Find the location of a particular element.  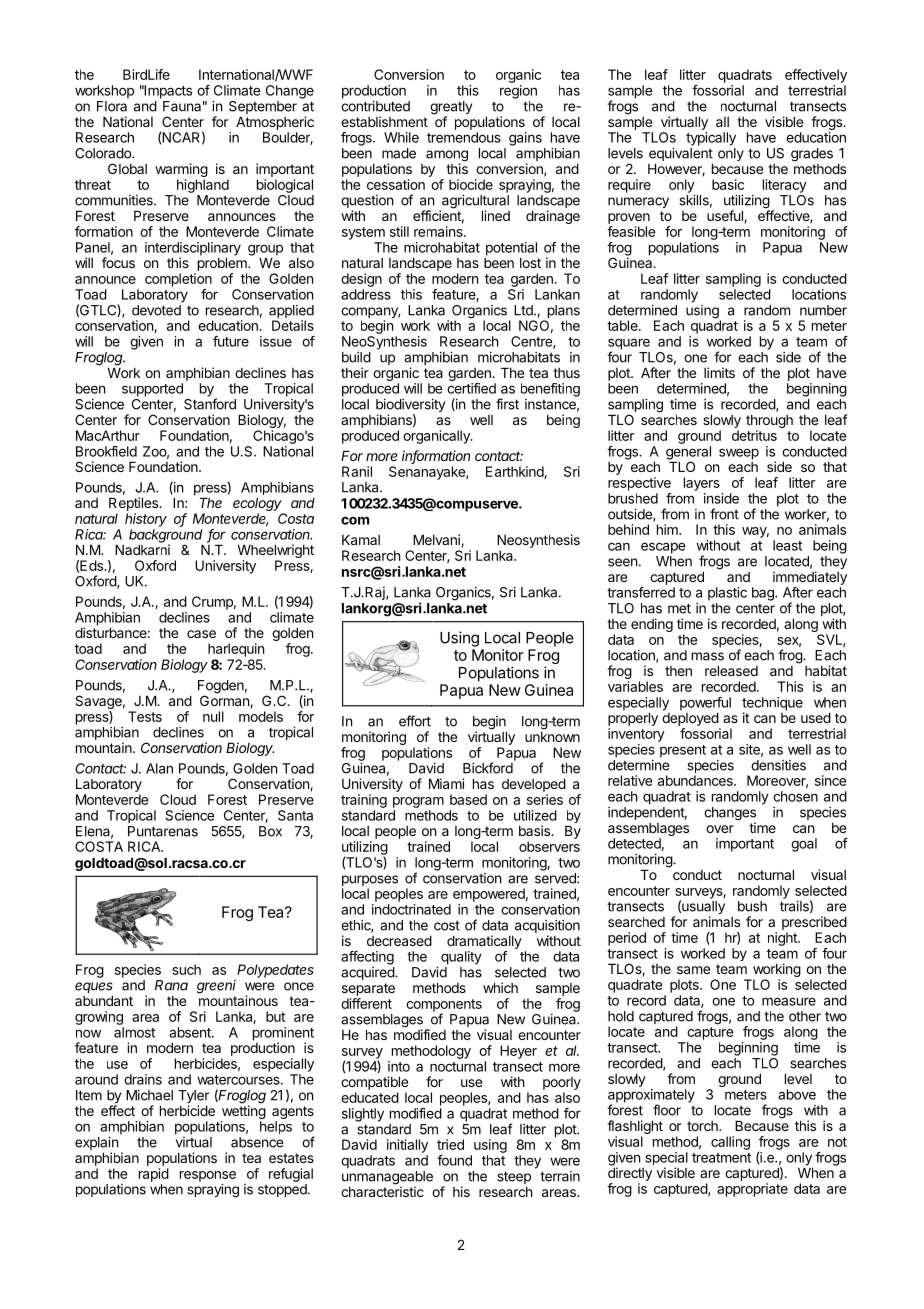

bush is located at coordinates (752, 906).
